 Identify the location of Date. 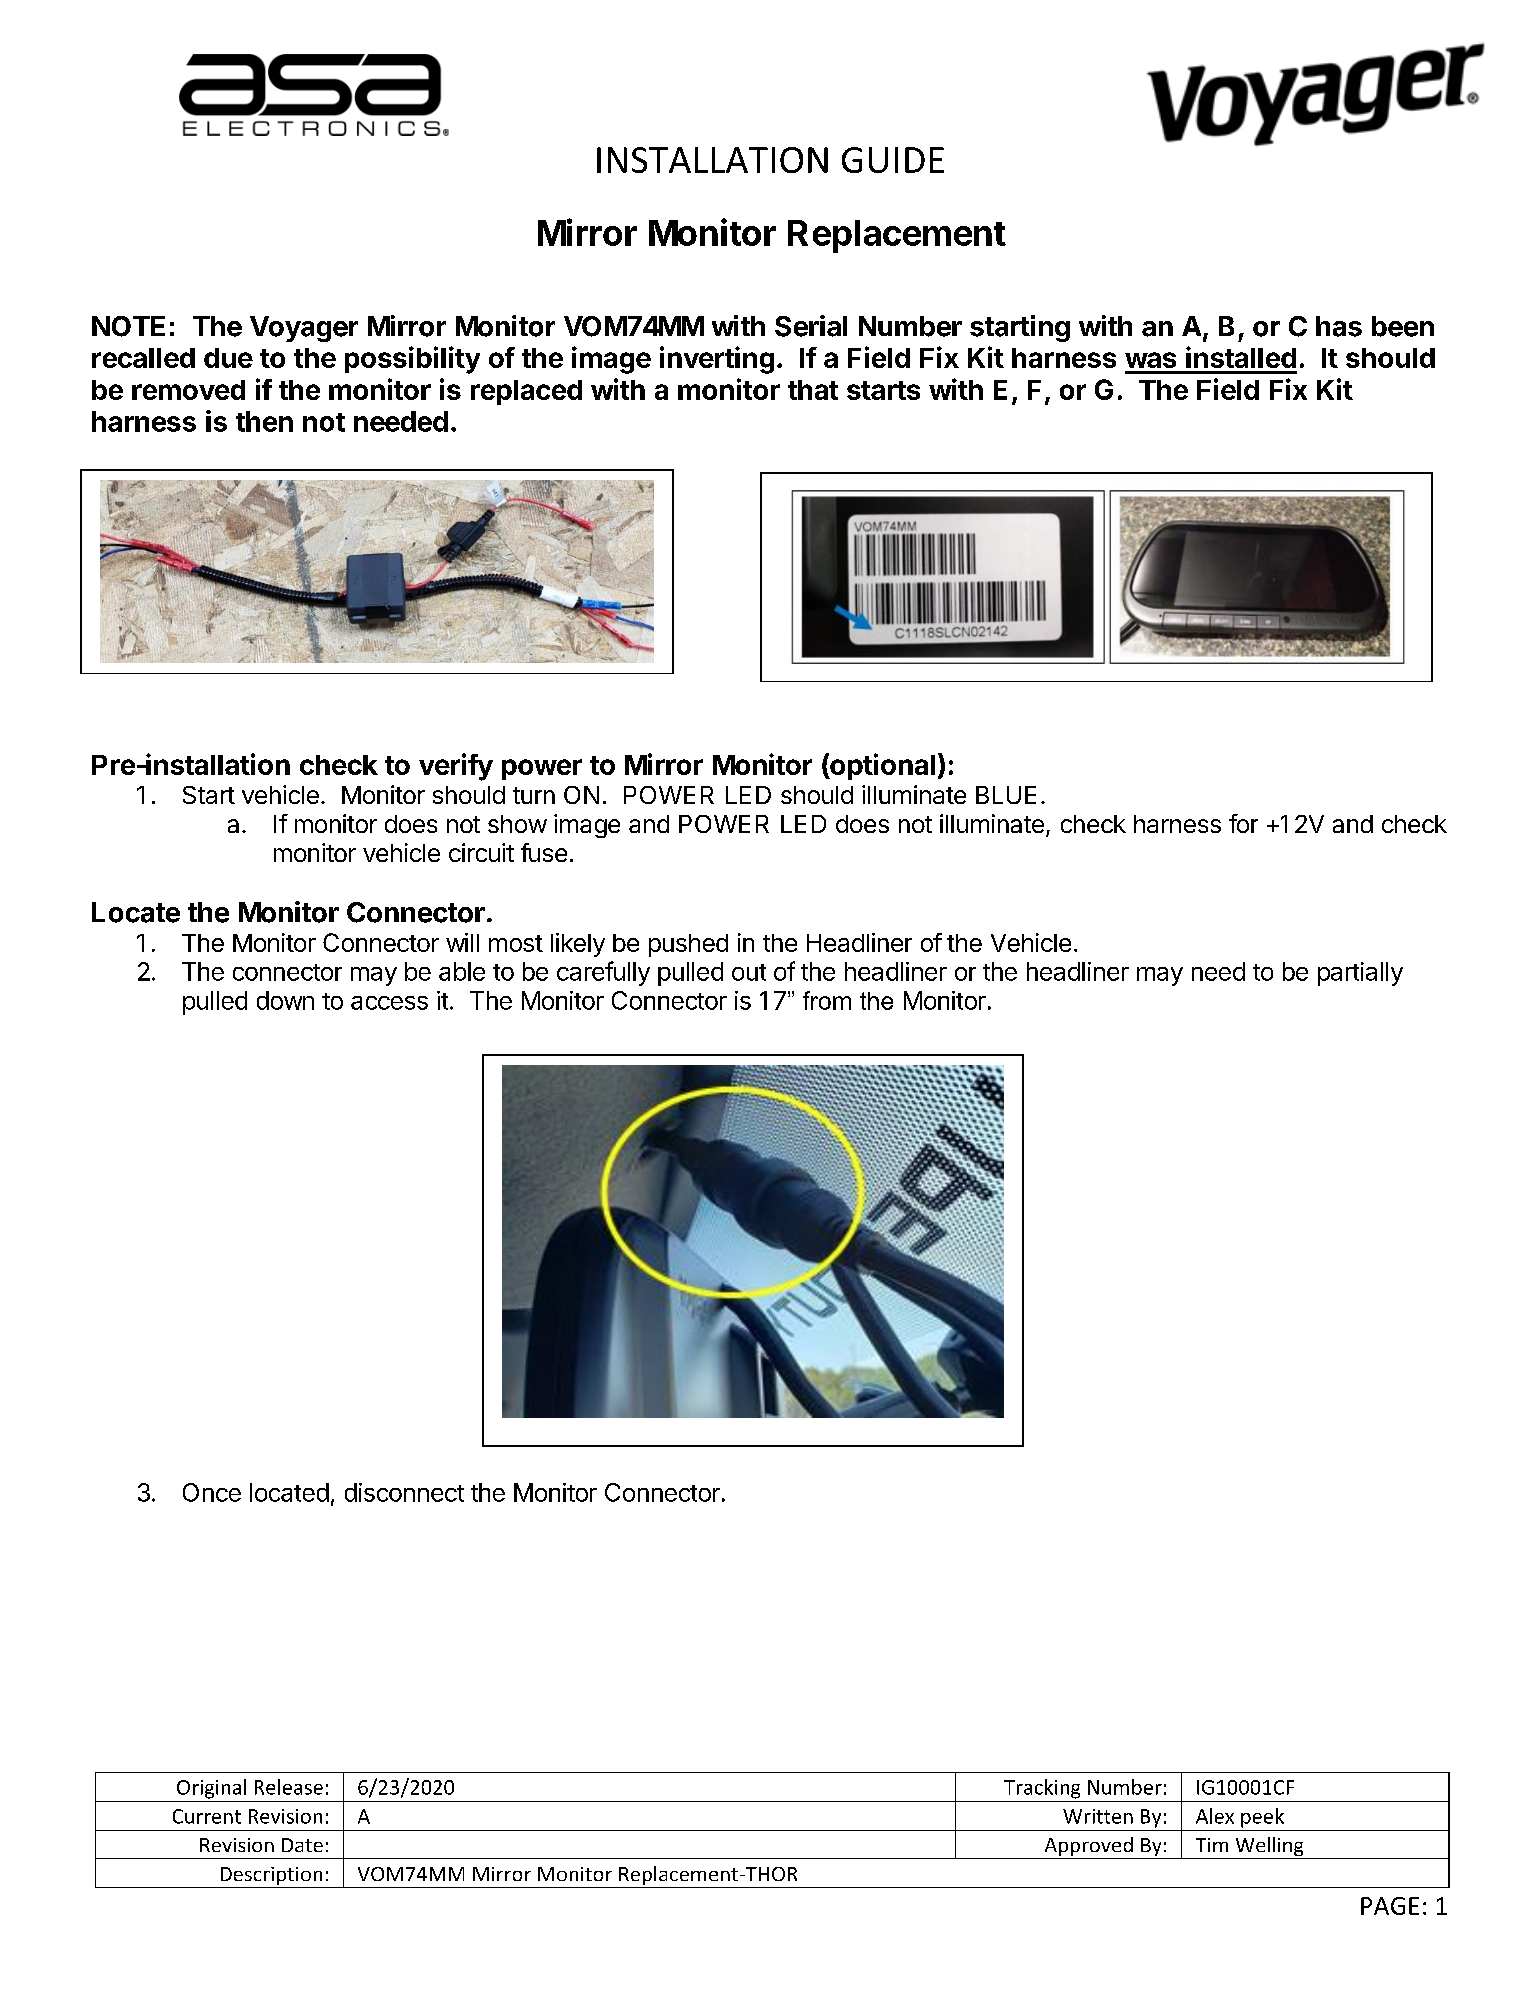
(302, 1845).
